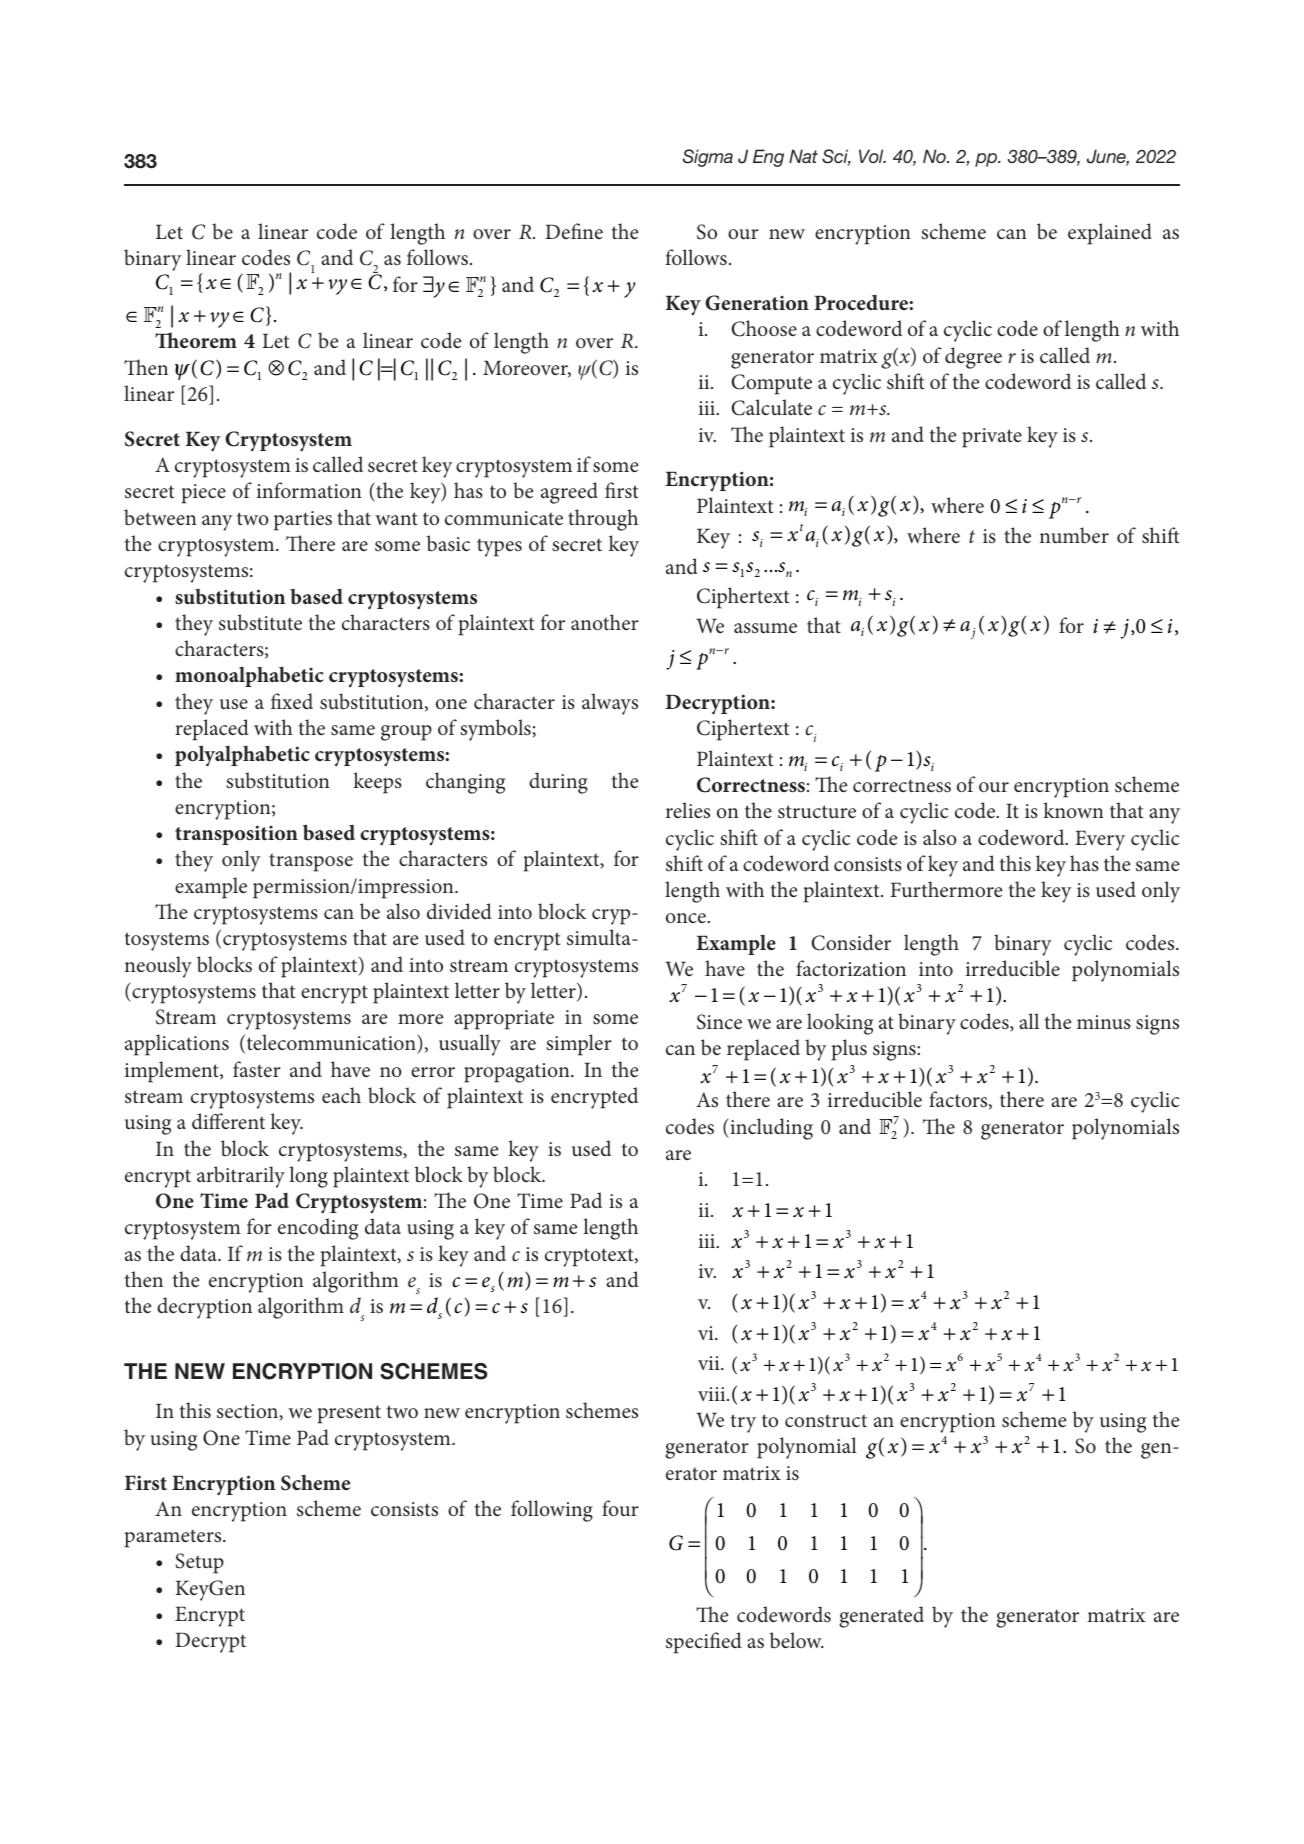  What do you see at coordinates (311, 862) in the screenshot?
I see `transpose` at bounding box center [311, 862].
